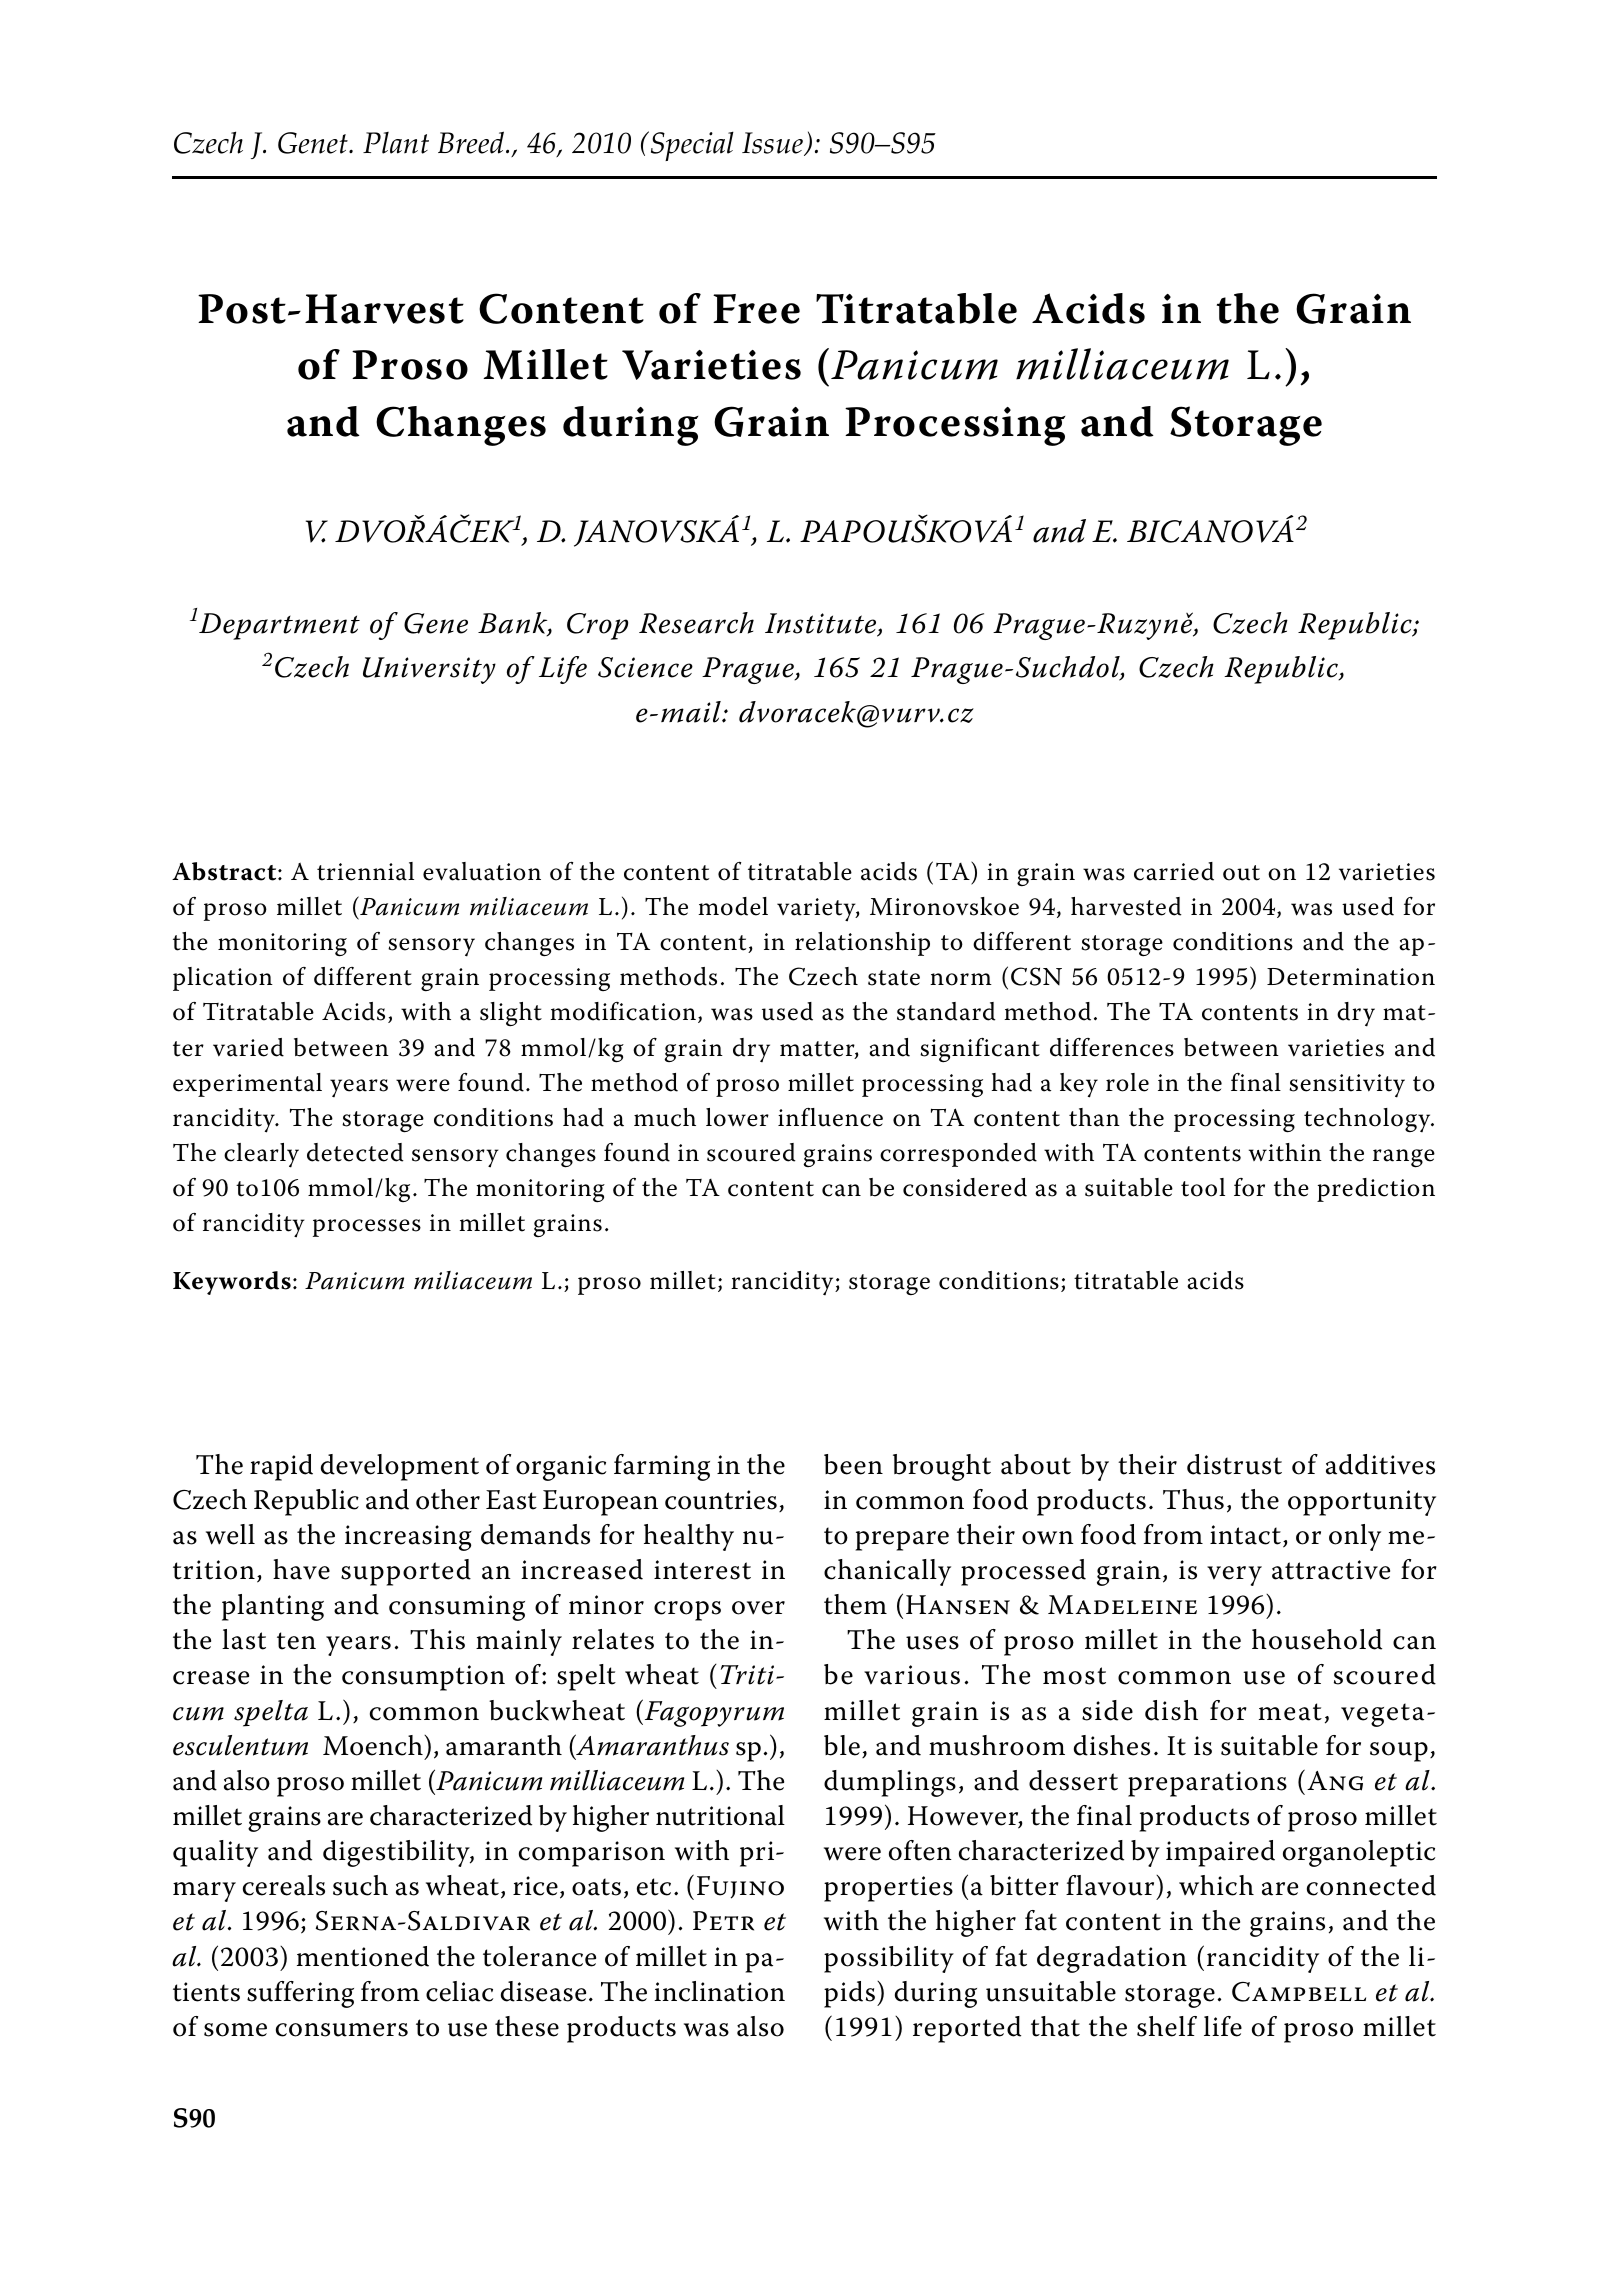 This document has height=2276, width=1609. I want to click on possibility, so click(889, 1959).
